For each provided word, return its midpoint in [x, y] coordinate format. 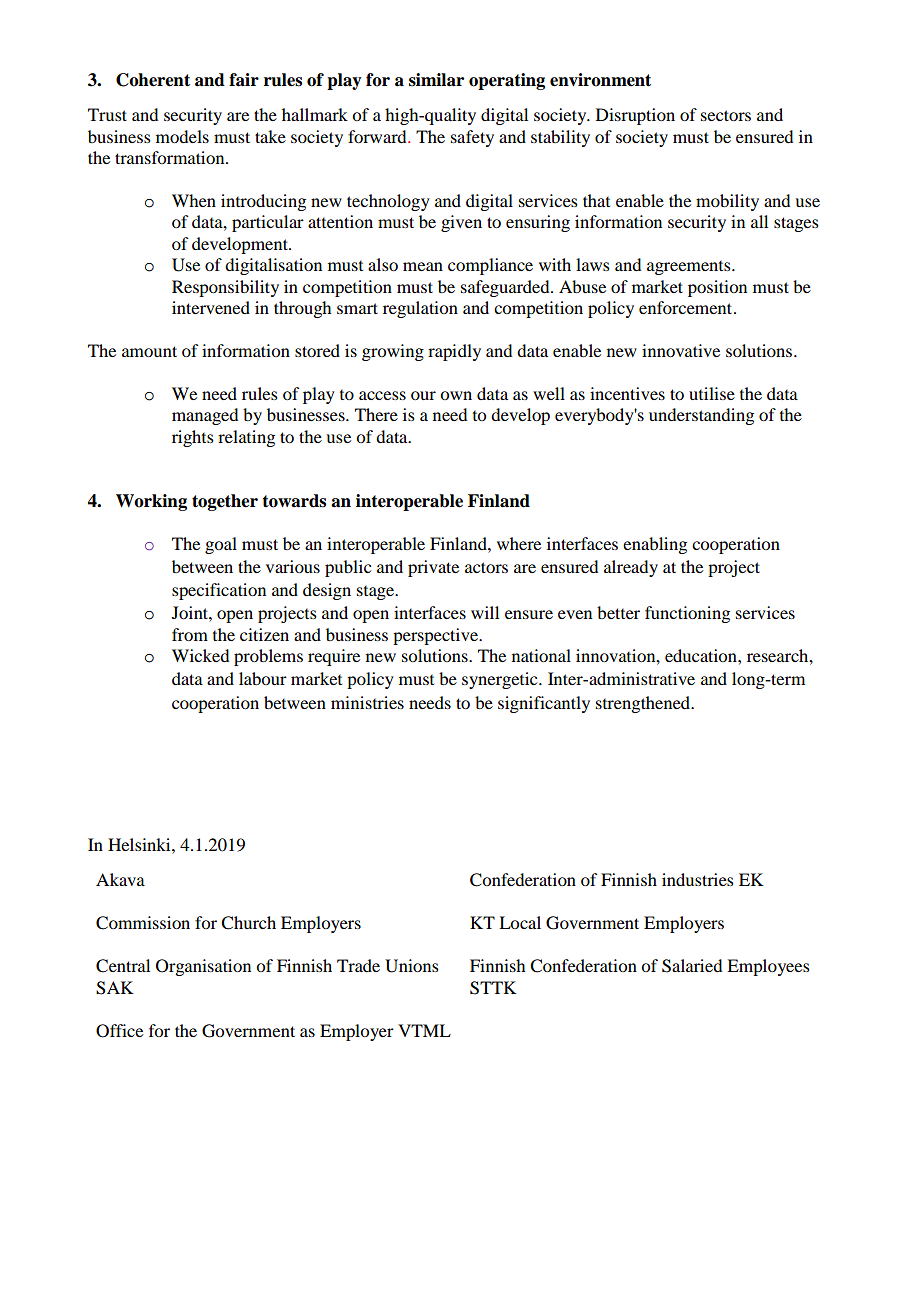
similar [436, 80]
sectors [726, 115]
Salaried [692, 966]
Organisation [203, 967]
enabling [655, 545]
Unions [412, 966]
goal [221, 545]
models [182, 136]
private [433, 568]
